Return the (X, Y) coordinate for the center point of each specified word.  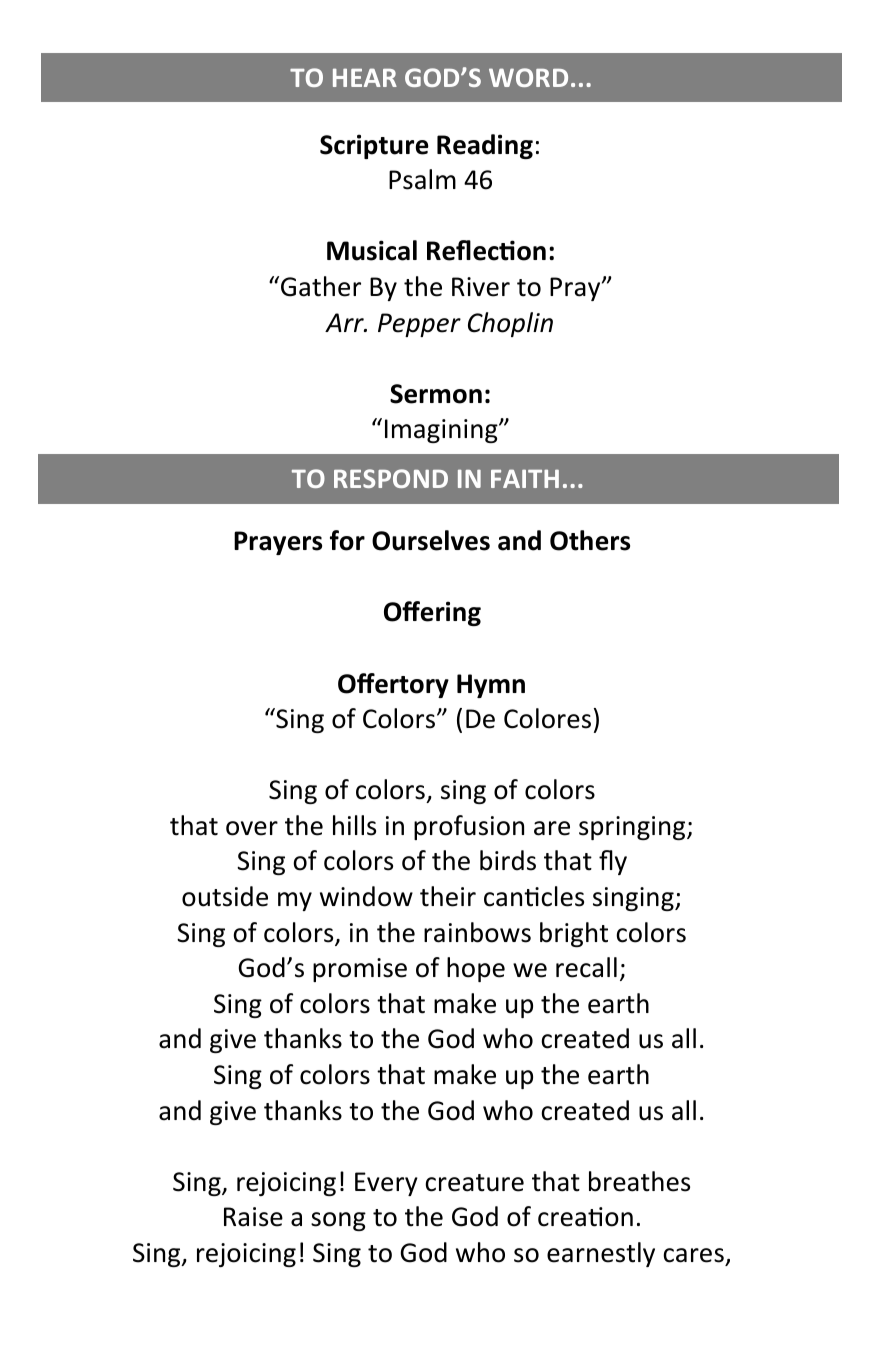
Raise (253, 1217)
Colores (547, 718)
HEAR (365, 77)
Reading (485, 146)
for (347, 540)
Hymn (491, 686)
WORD (528, 77)
